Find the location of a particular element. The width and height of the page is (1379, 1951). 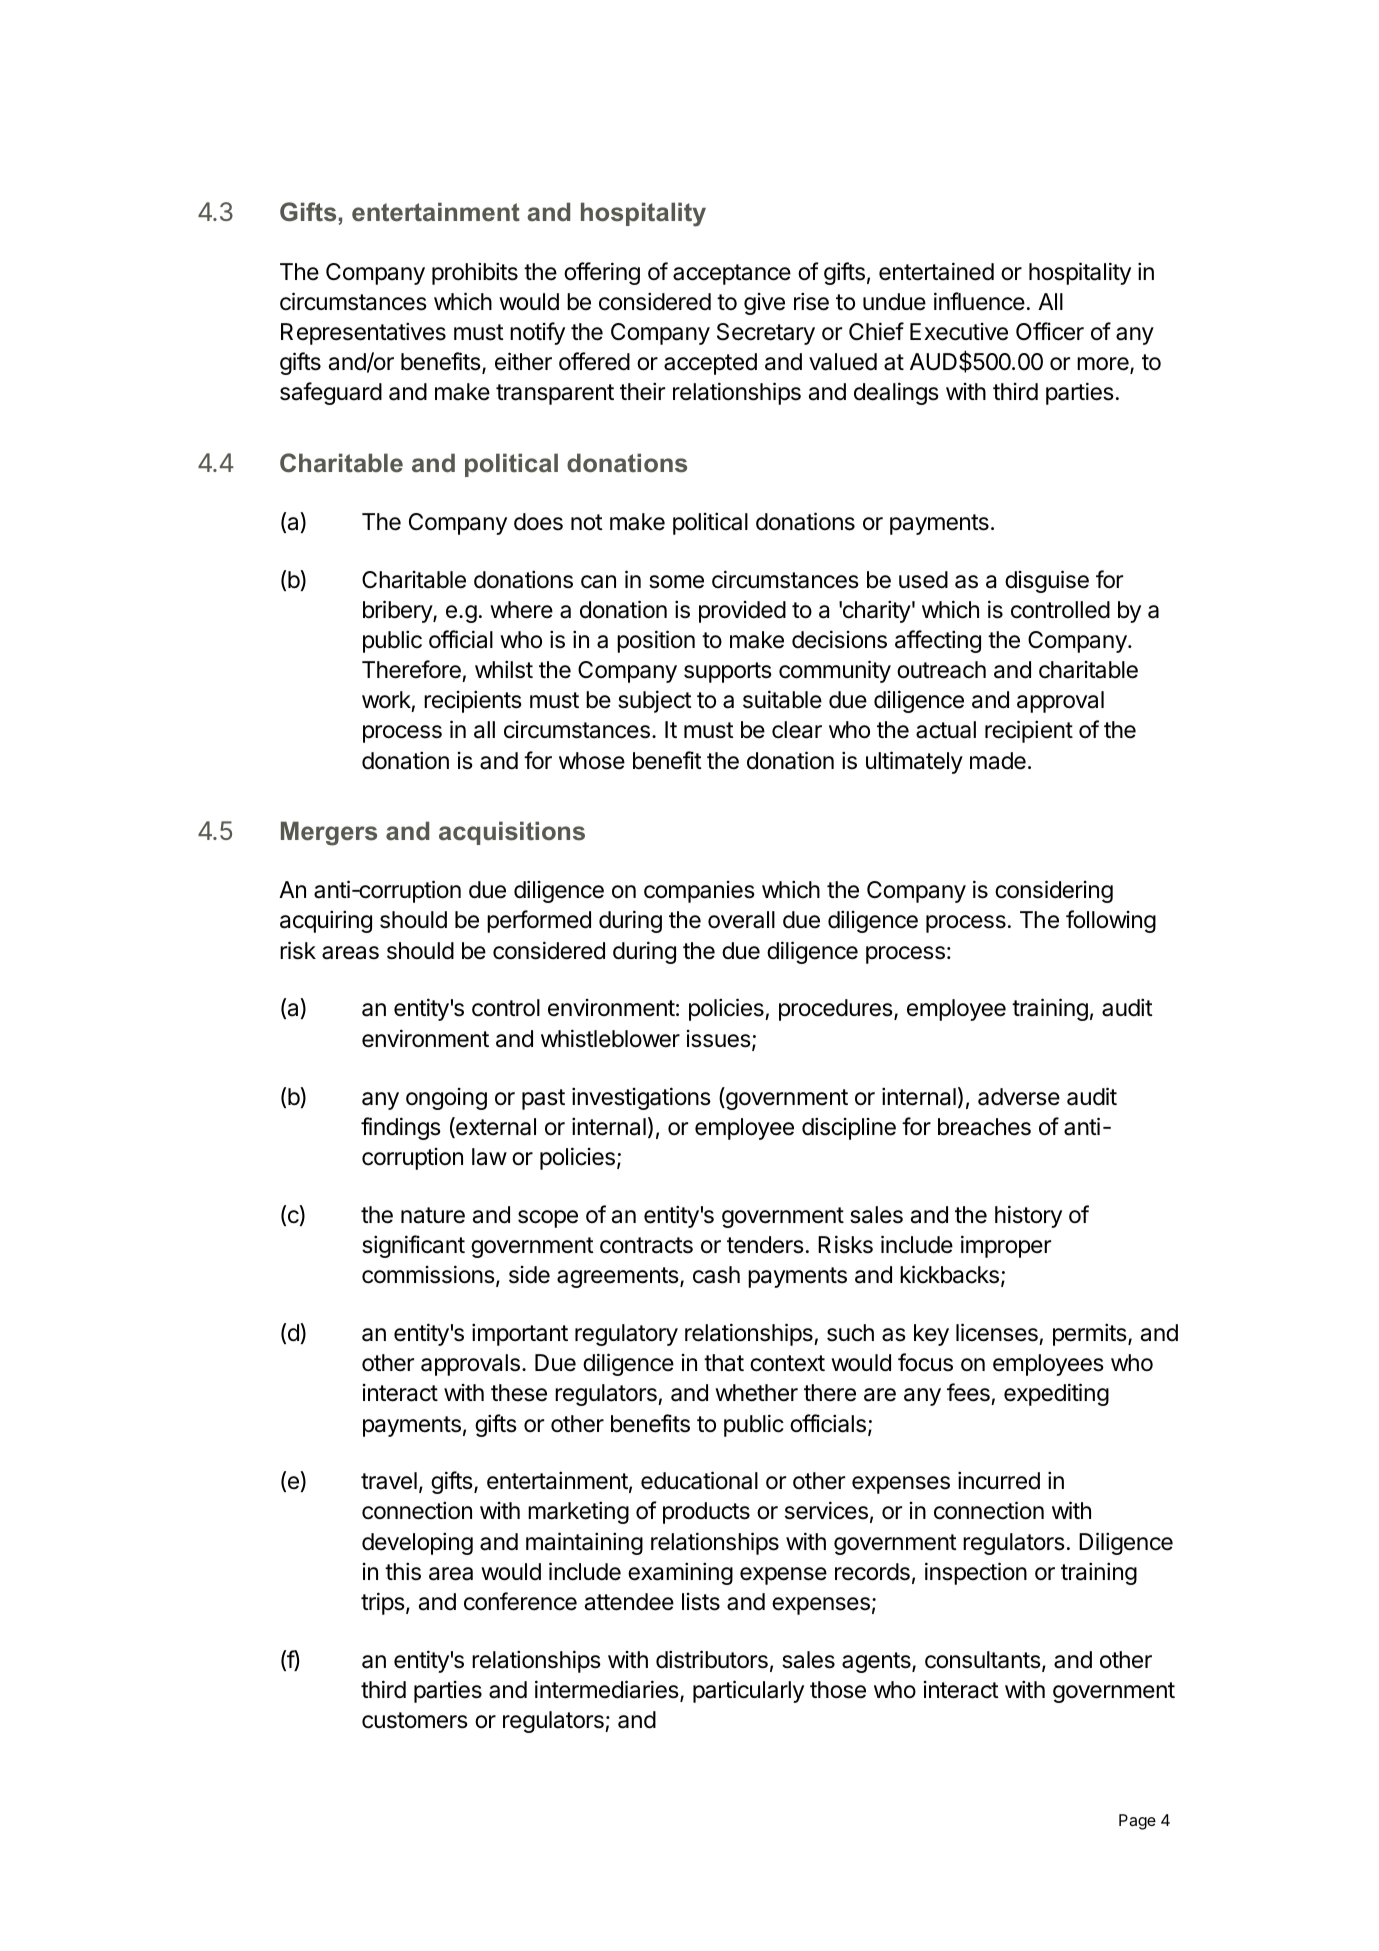

bribery is located at coordinates (398, 611).
